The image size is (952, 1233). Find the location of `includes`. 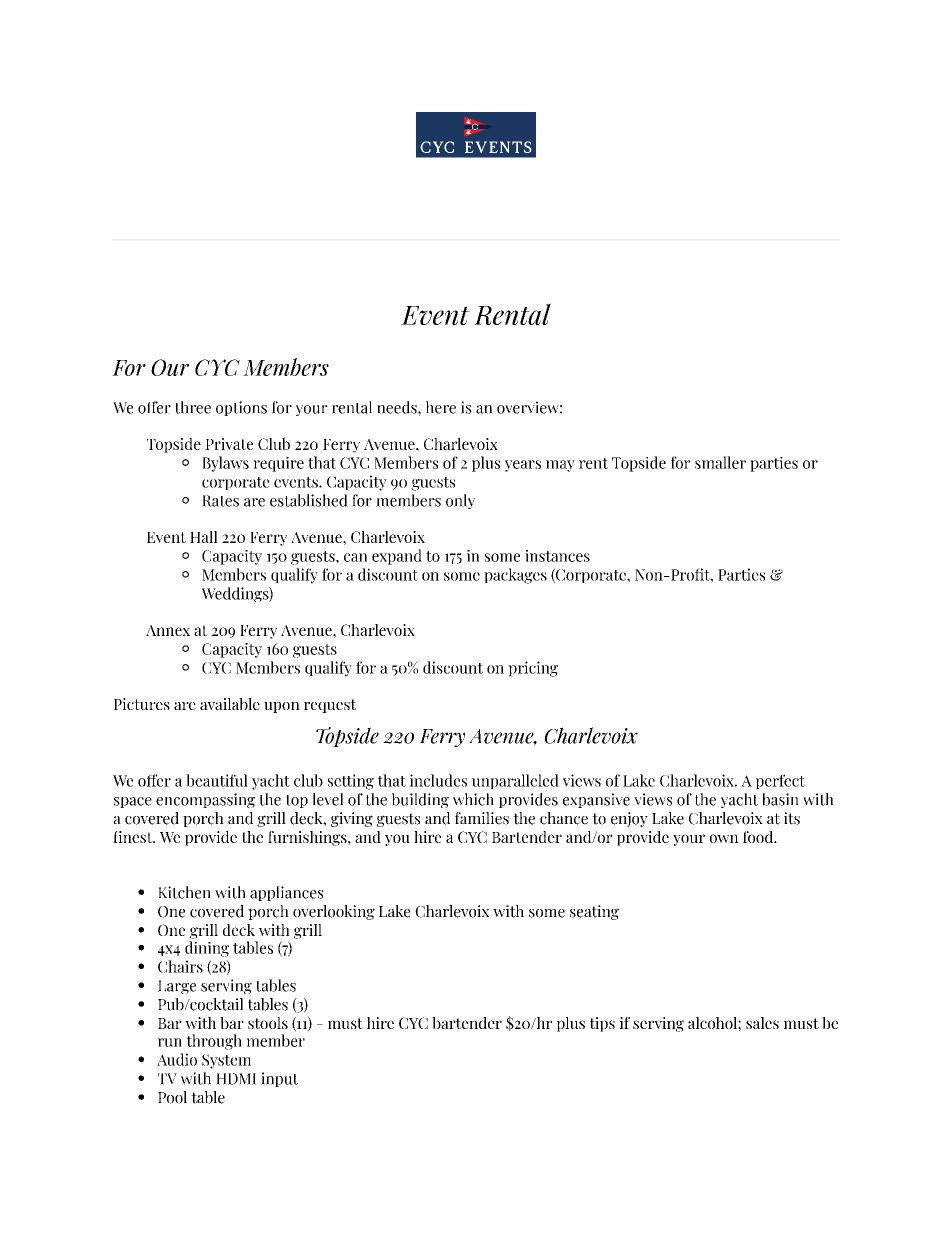

includes is located at coordinates (438, 780).
